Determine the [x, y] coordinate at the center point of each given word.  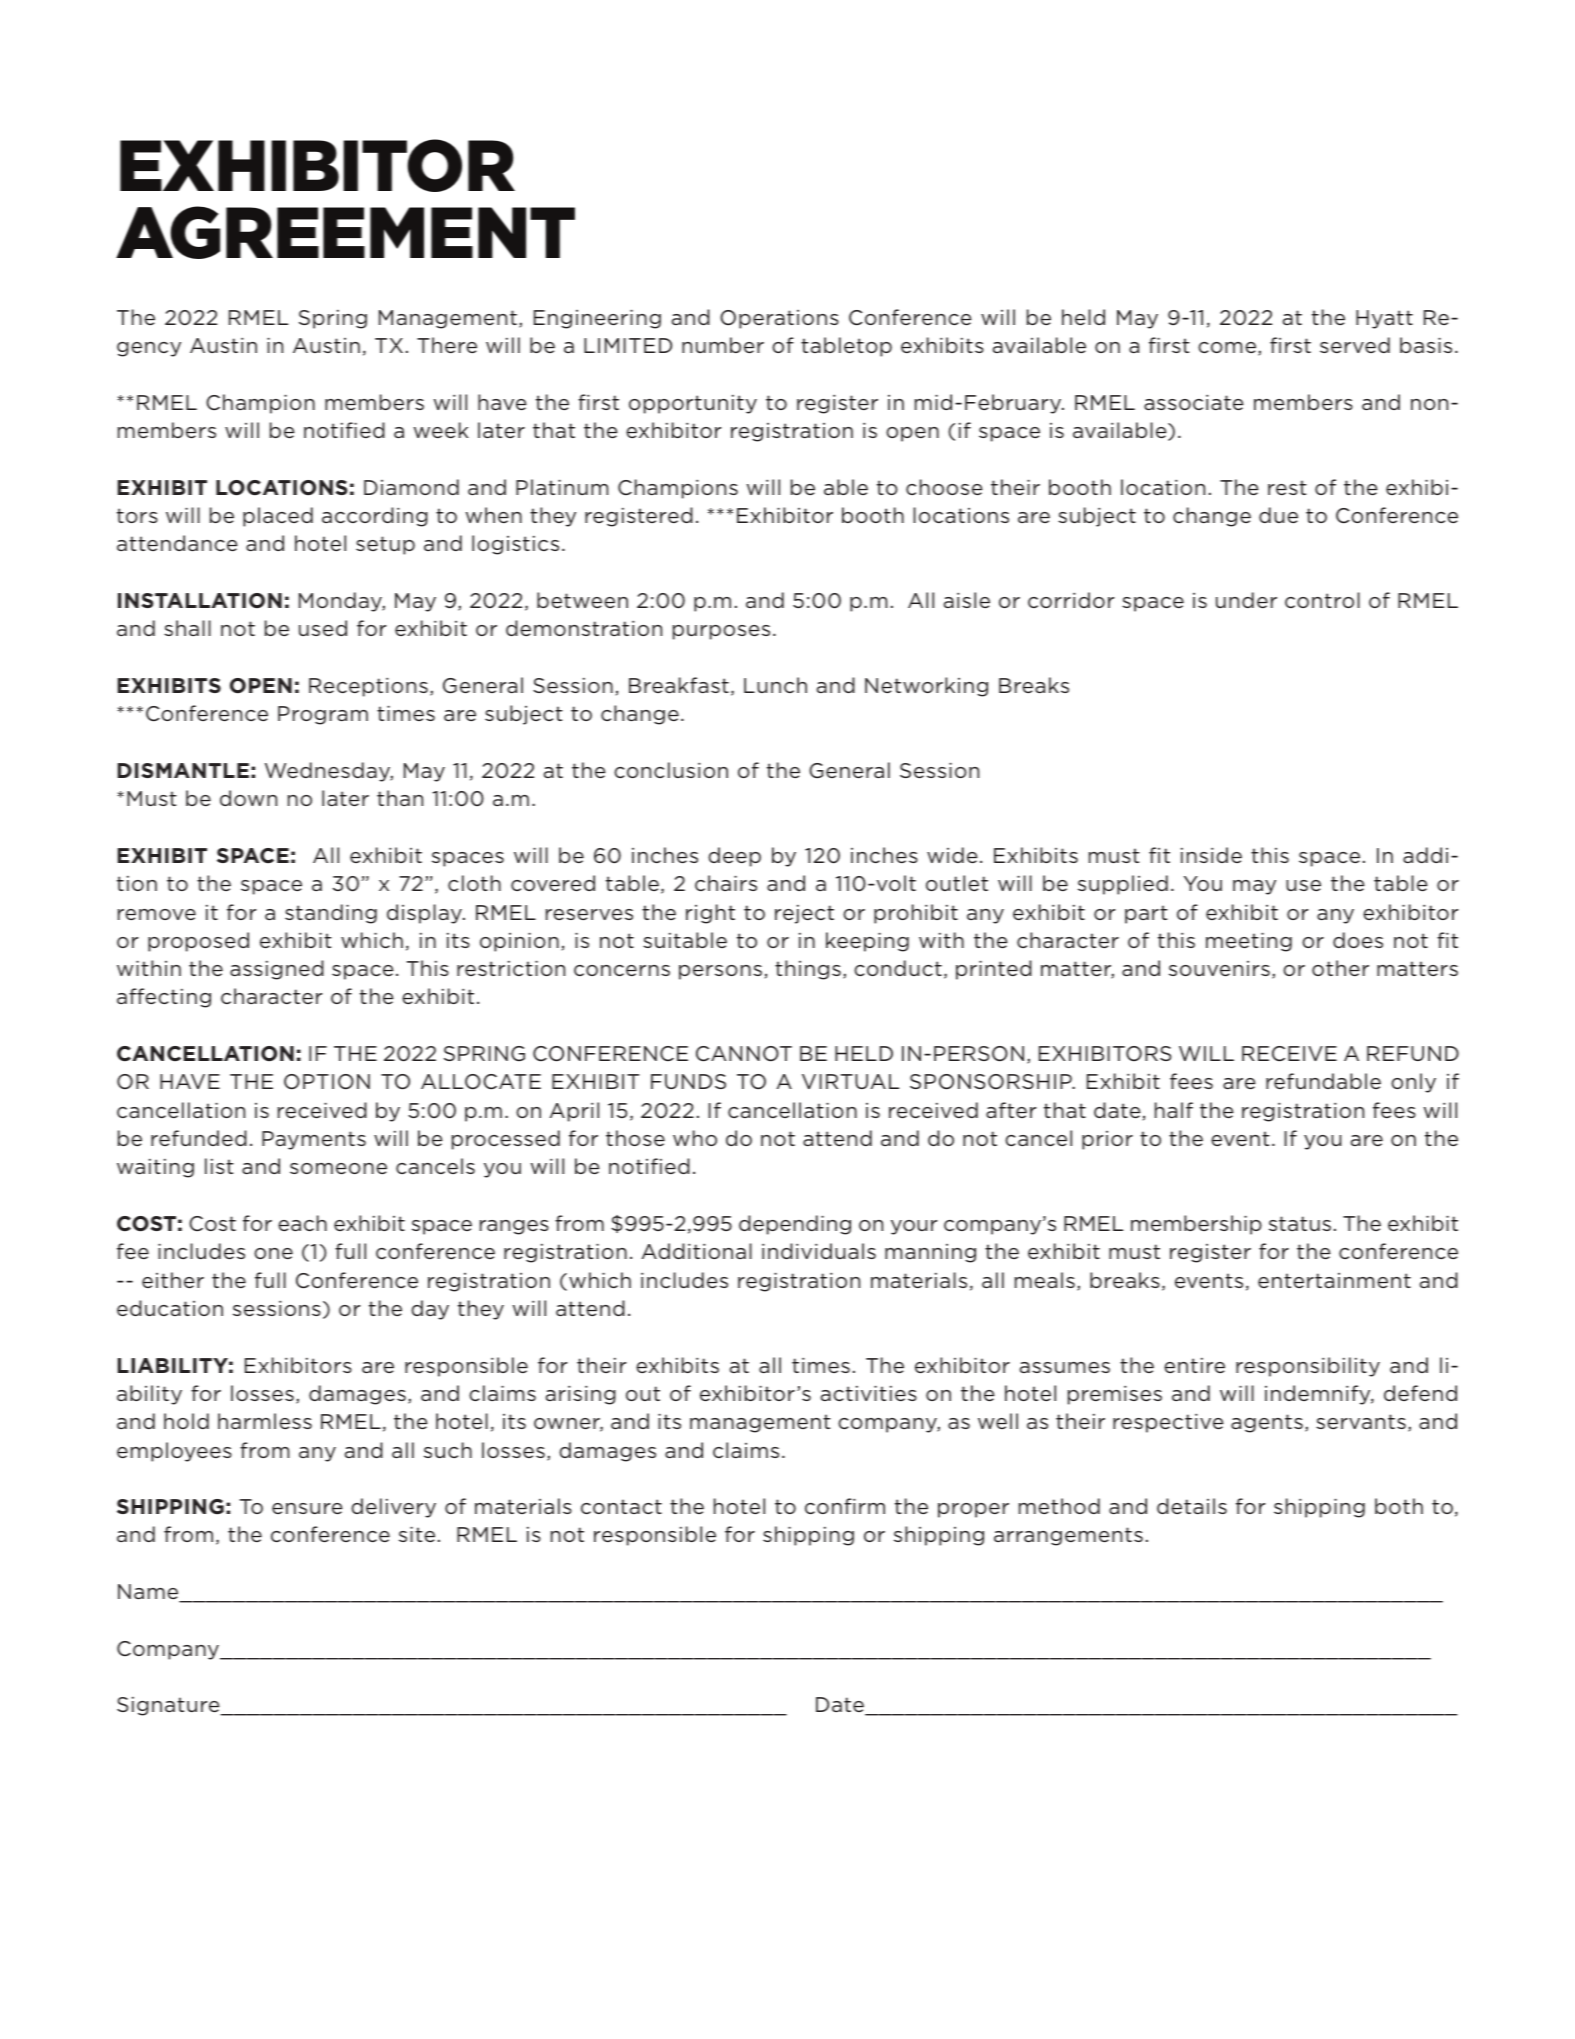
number [723, 345]
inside [1211, 855]
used [323, 628]
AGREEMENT [345, 232]
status [1300, 1223]
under [1246, 600]
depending [795, 1225]
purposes [721, 632]
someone [338, 1168]
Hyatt [1384, 319]
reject [804, 914]
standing [331, 914]
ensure [307, 1508]
